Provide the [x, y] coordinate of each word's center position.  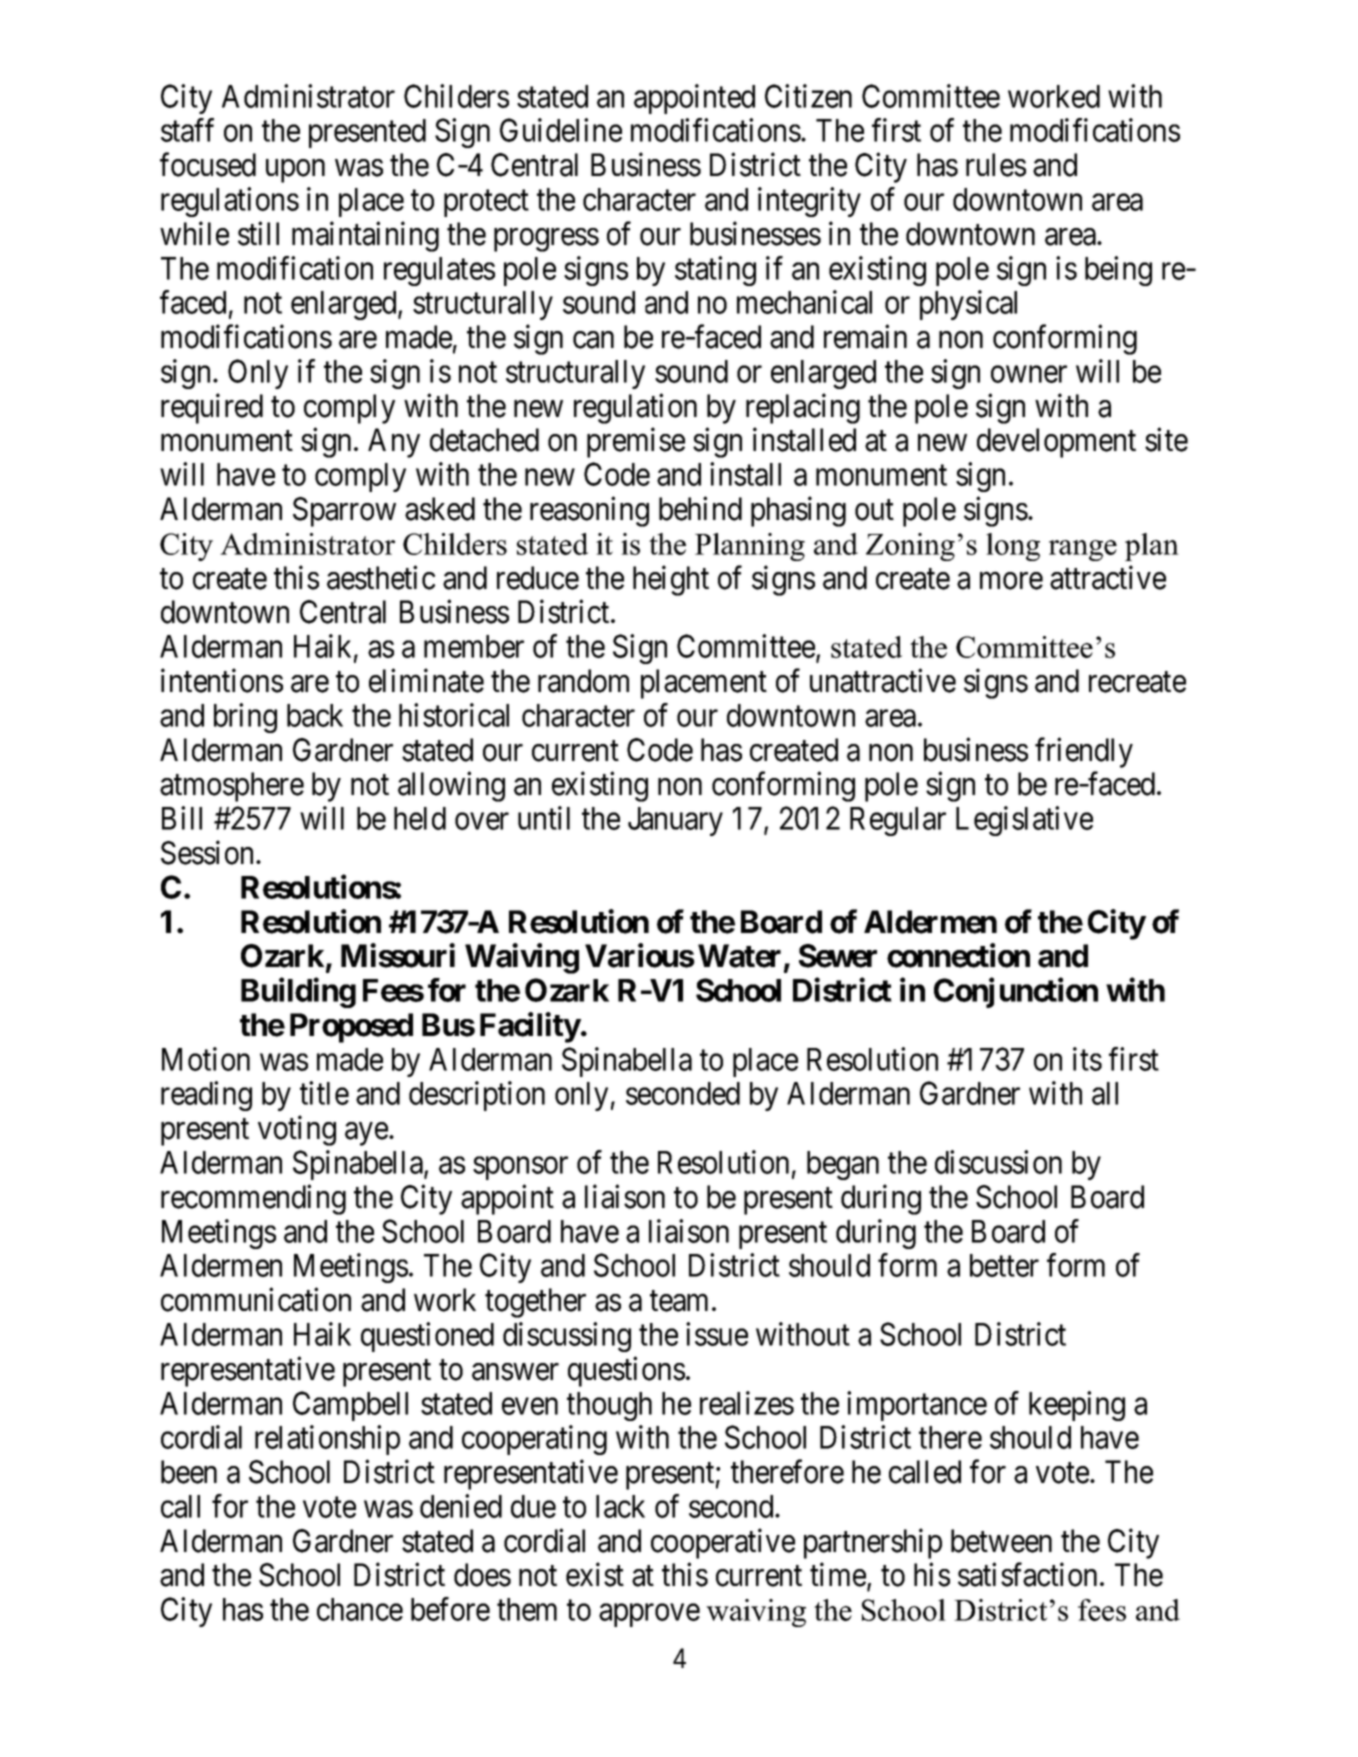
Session [209, 853]
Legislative [1024, 821]
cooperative [723, 1543]
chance [360, 1609]
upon [295, 171]
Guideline [561, 130]
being [1118, 271]
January [675, 821]
